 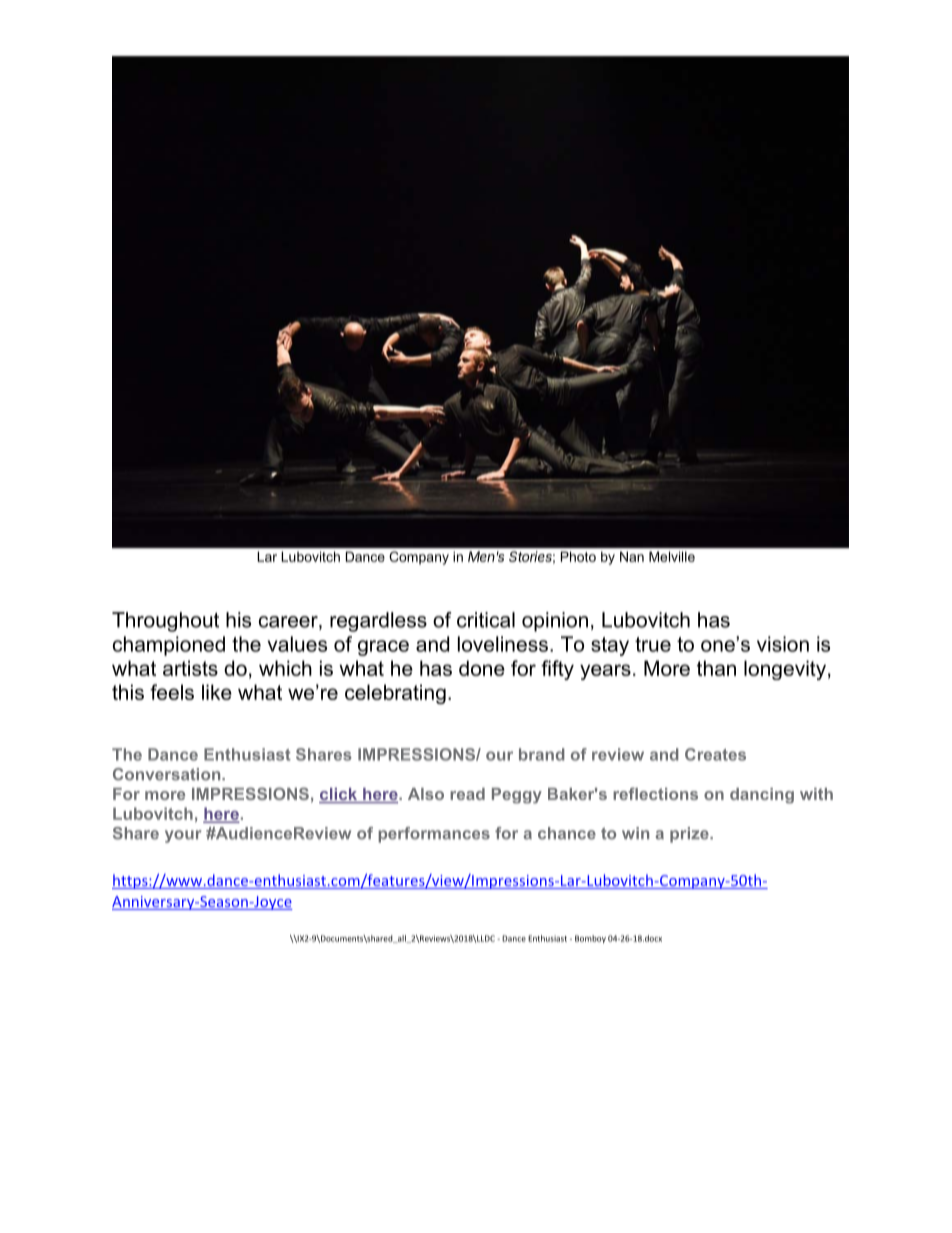 What do you see at coordinates (434, 835) in the screenshot?
I see `performances` at bounding box center [434, 835].
